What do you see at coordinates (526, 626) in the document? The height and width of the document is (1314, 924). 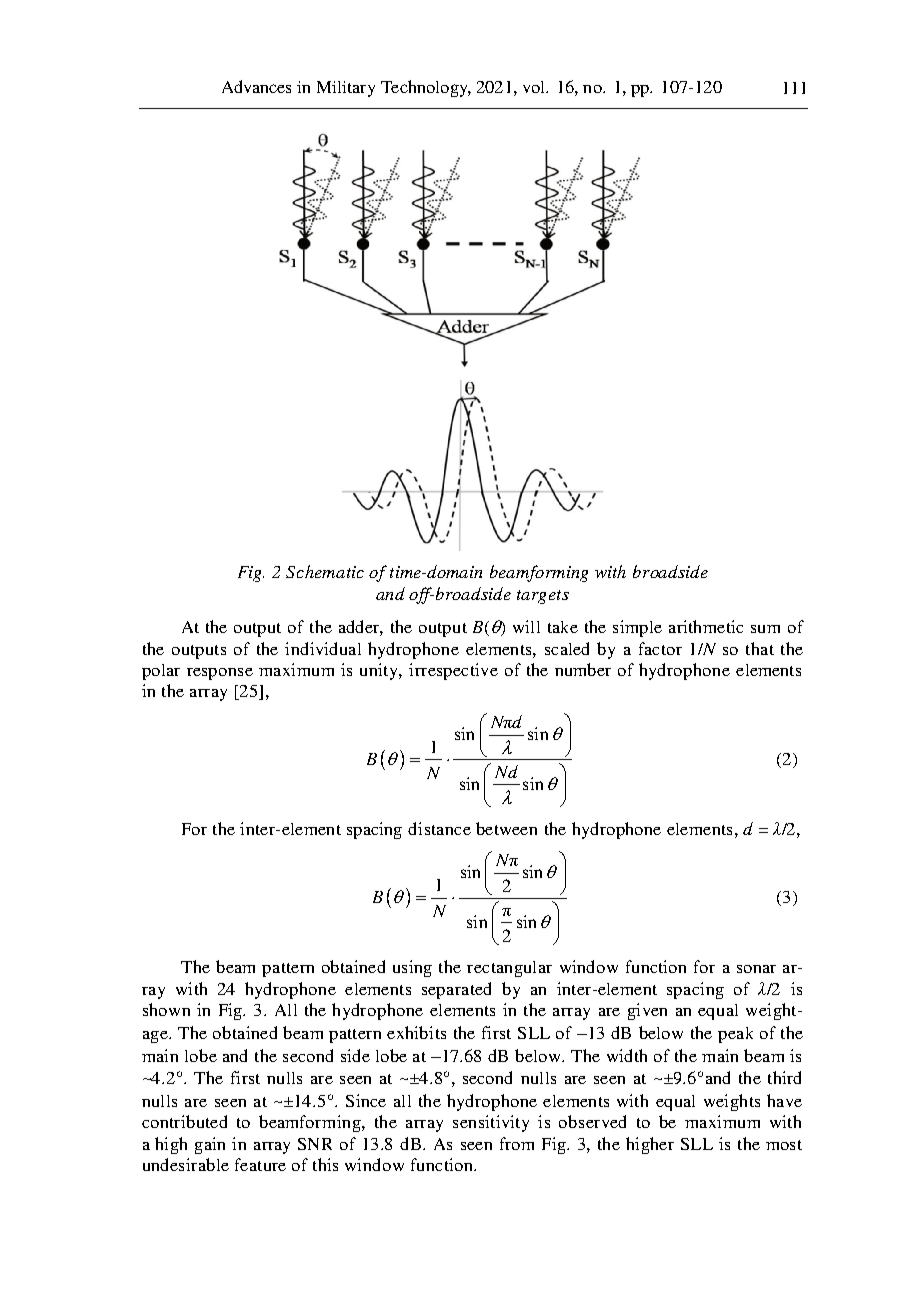 I see `will` at bounding box center [526, 626].
